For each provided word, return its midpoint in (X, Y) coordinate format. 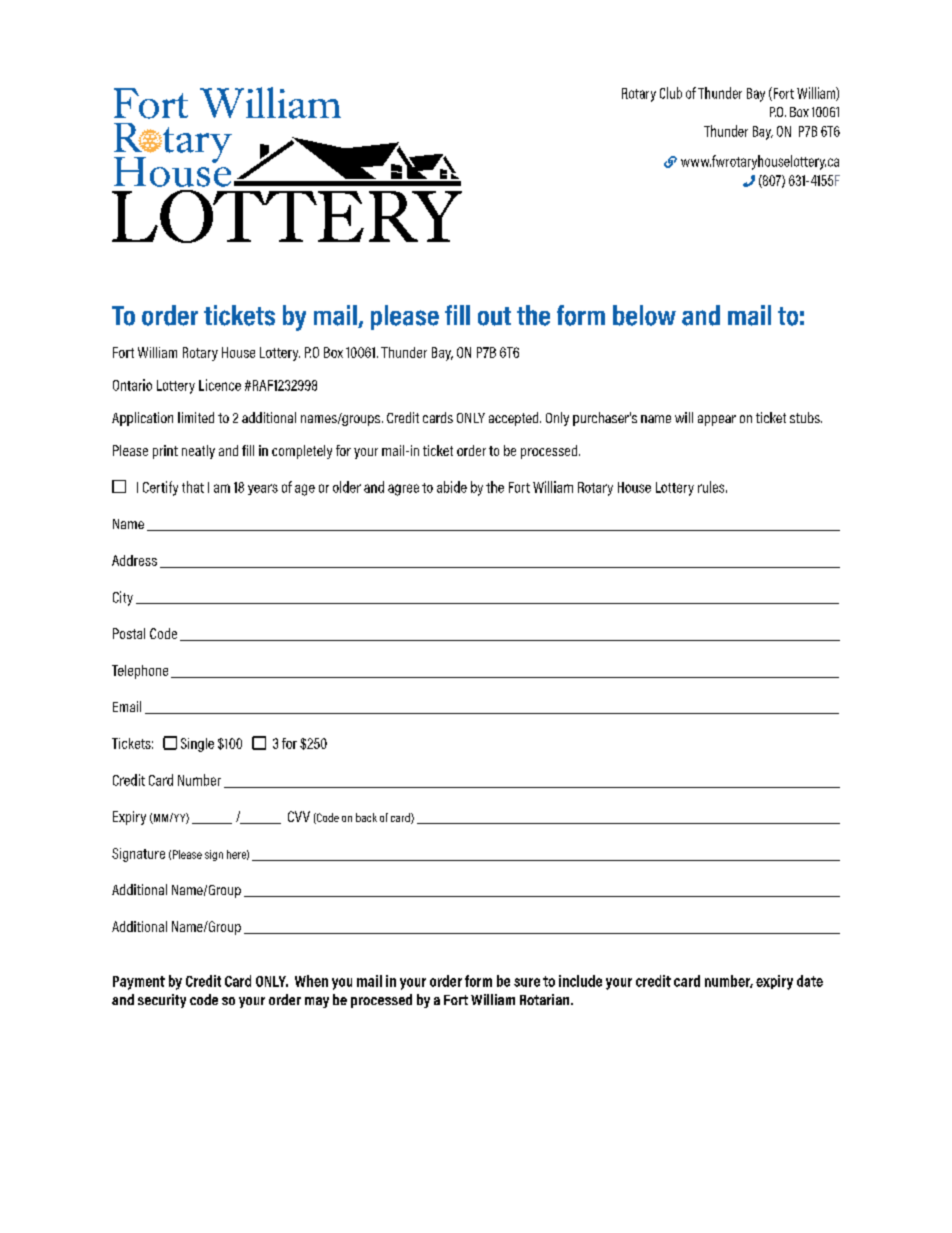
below (644, 315)
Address (134, 560)
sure (527, 982)
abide (452, 487)
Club (671, 93)
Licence (220, 385)
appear (717, 420)
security (162, 1001)
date (810, 981)
